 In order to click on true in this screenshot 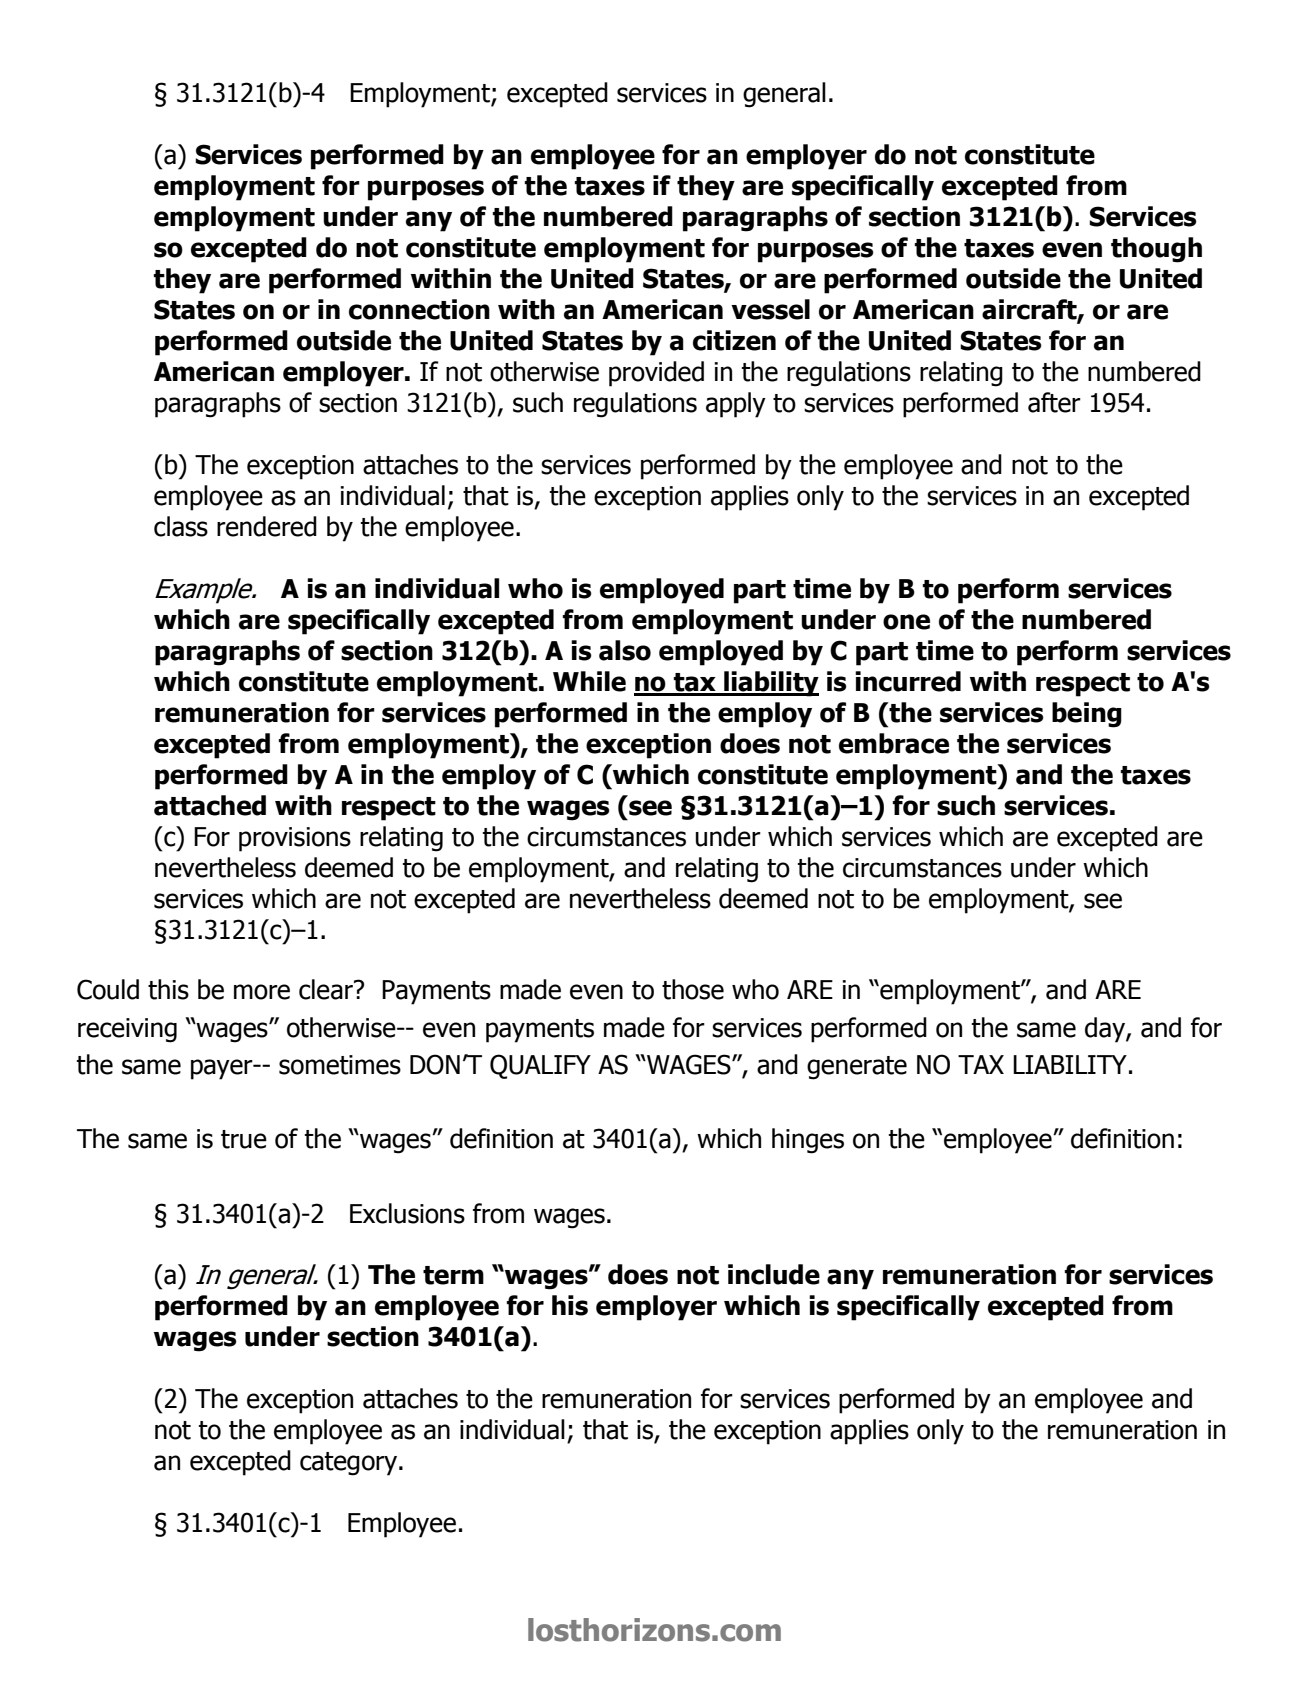, I will do `click(244, 1139)`.
